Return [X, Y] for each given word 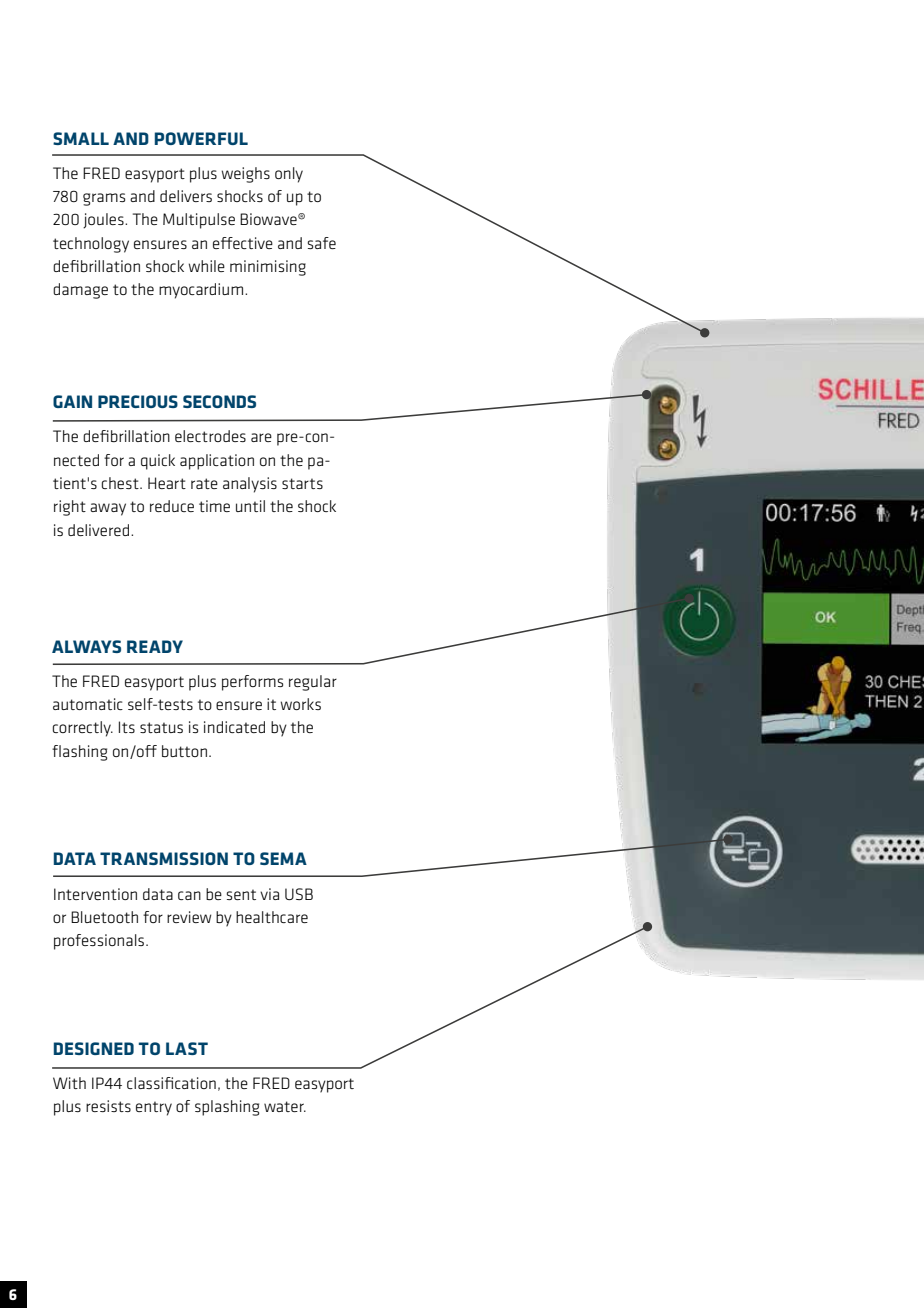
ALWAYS [86, 646]
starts [302, 483]
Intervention [95, 894]
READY [155, 646]
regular [313, 683]
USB [299, 894]
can [189, 895]
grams [104, 199]
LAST [187, 1048]
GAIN [72, 401]
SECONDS [219, 401]
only [289, 175]
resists [108, 1106]
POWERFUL [201, 138]
